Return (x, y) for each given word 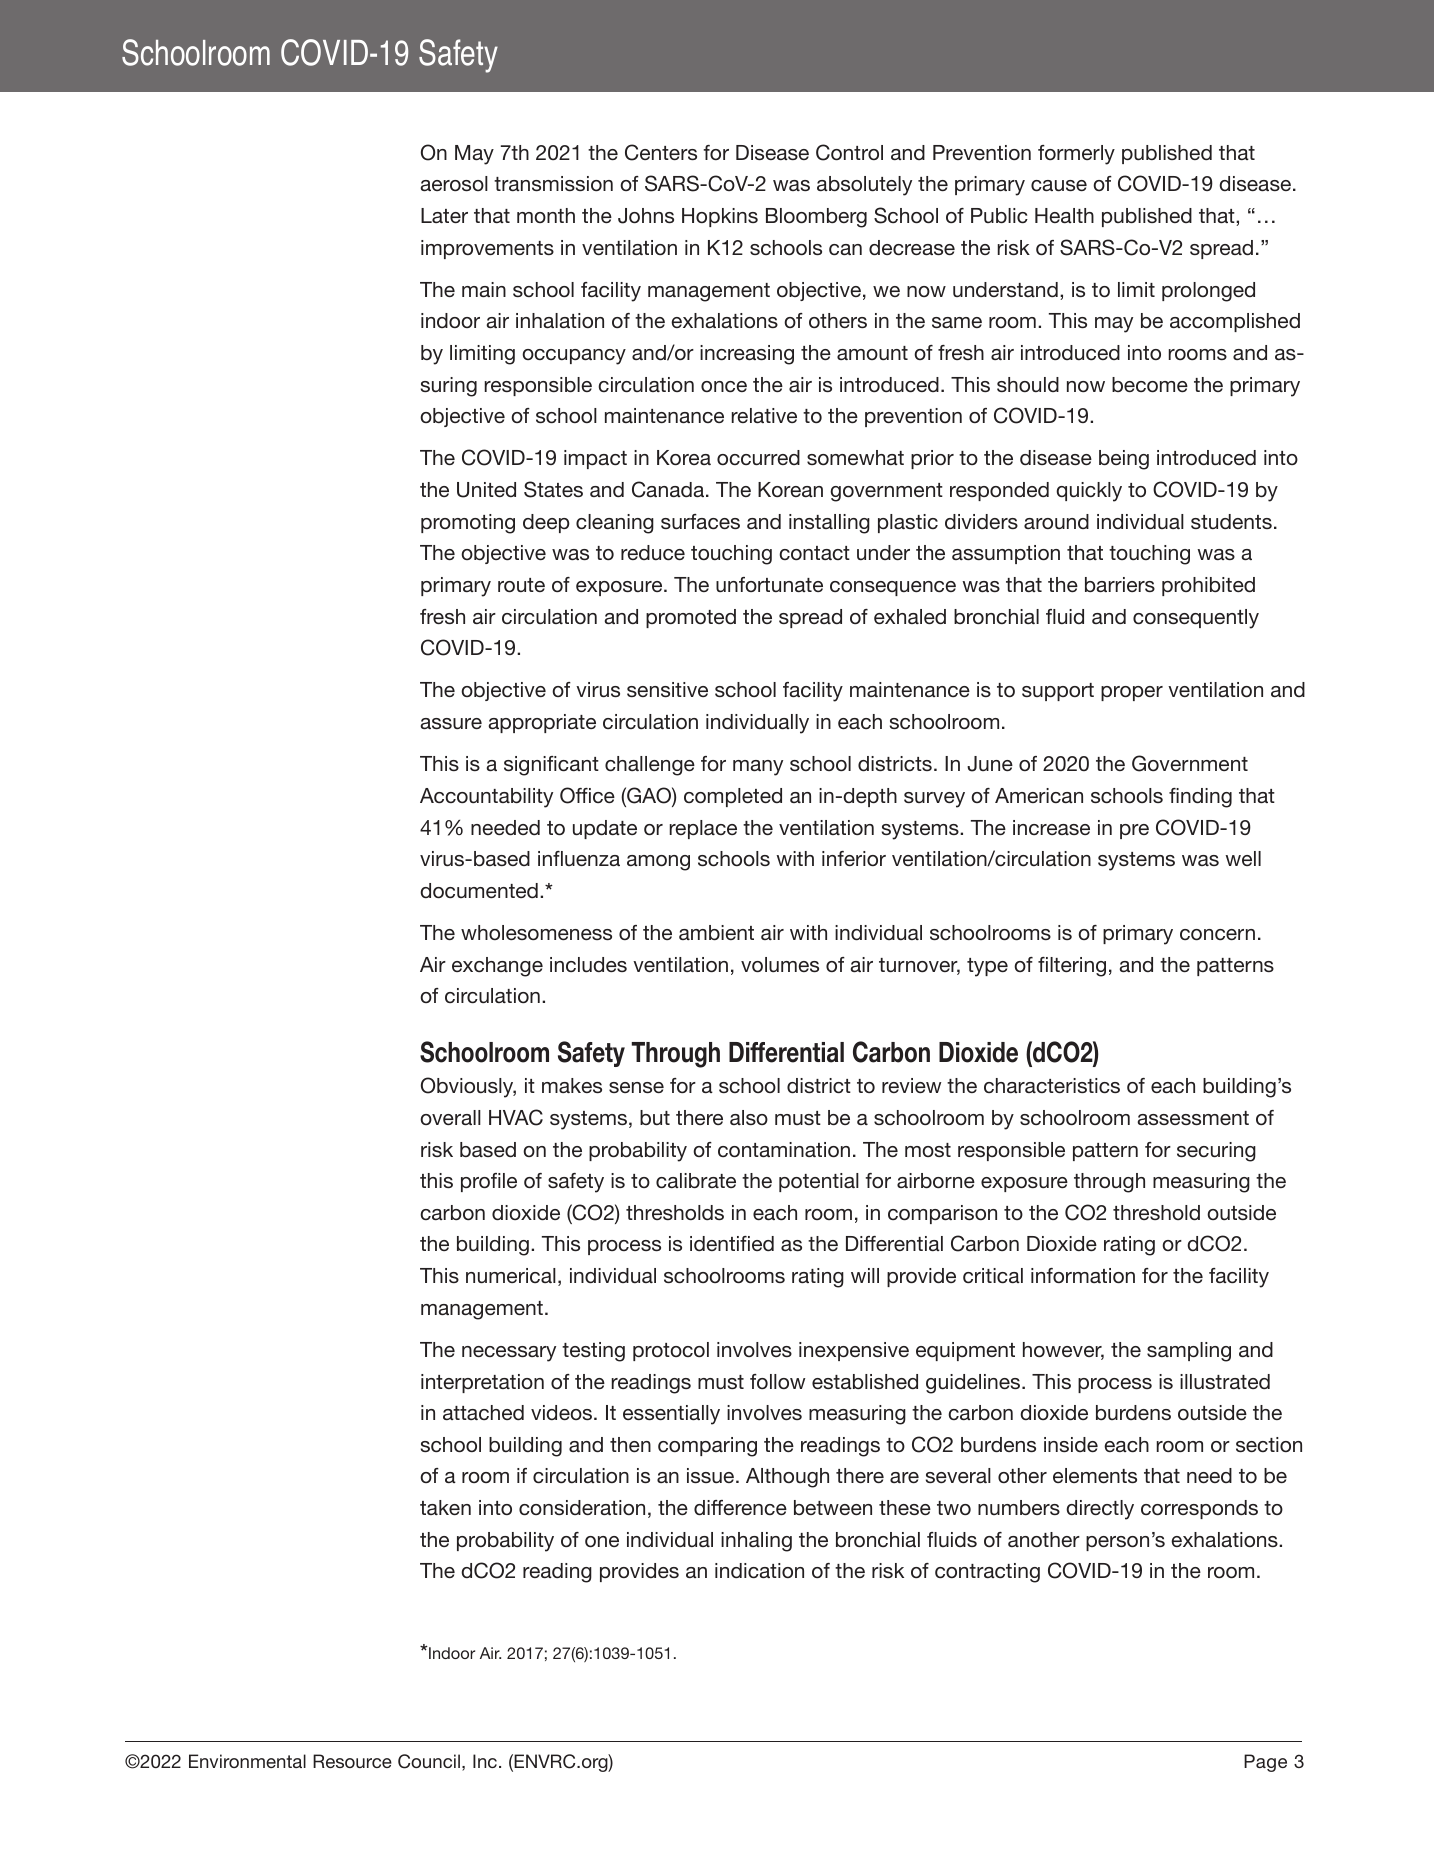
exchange (497, 967)
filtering (1072, 967)
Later (444, 215)
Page (1265, 1763)
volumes (780, 964)
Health (1064, 215)
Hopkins (720, 217)
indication (759, 1570)
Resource (352, 1761)
